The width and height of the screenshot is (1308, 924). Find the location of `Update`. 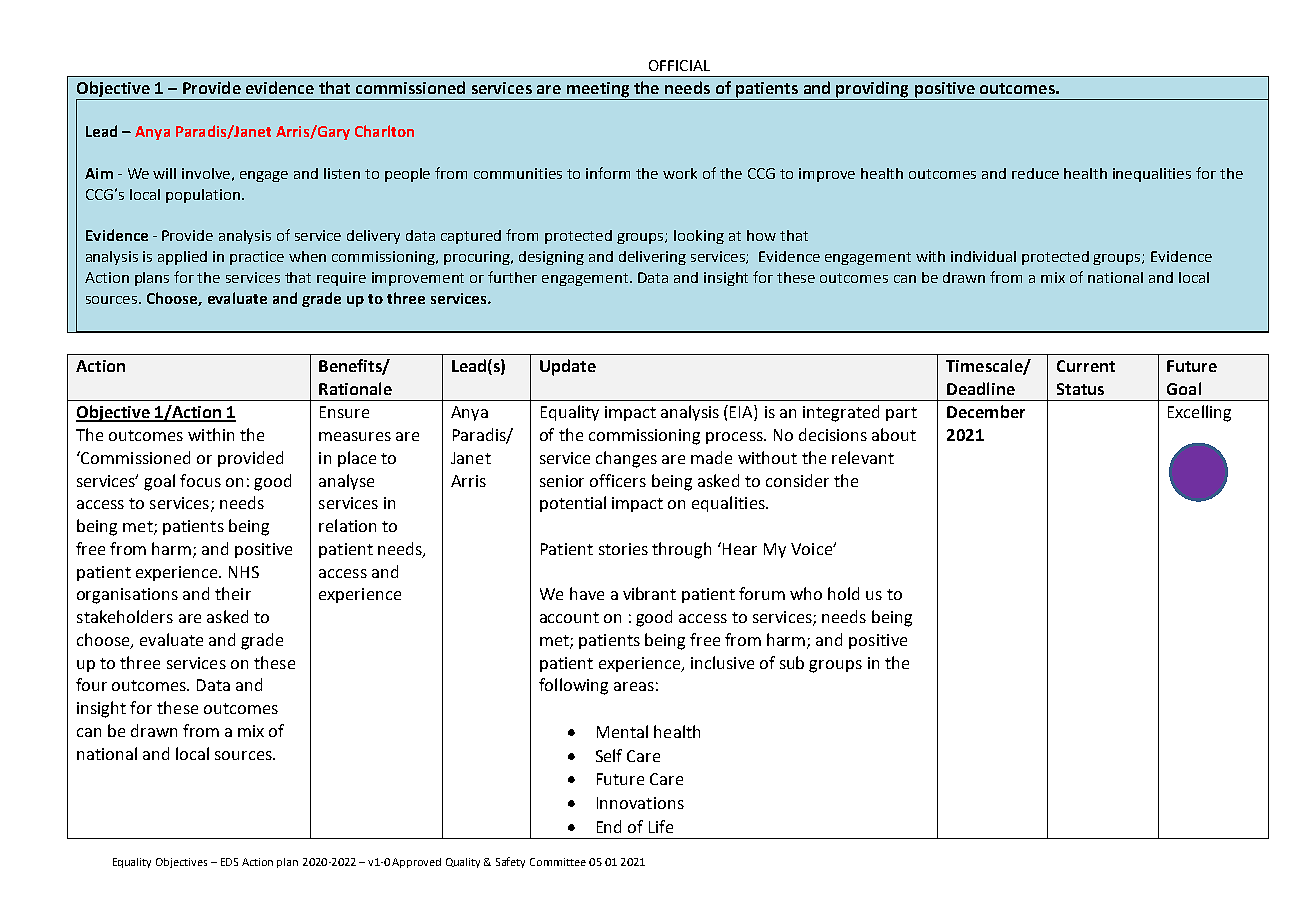

Update is located at coordinates (568, 367).
